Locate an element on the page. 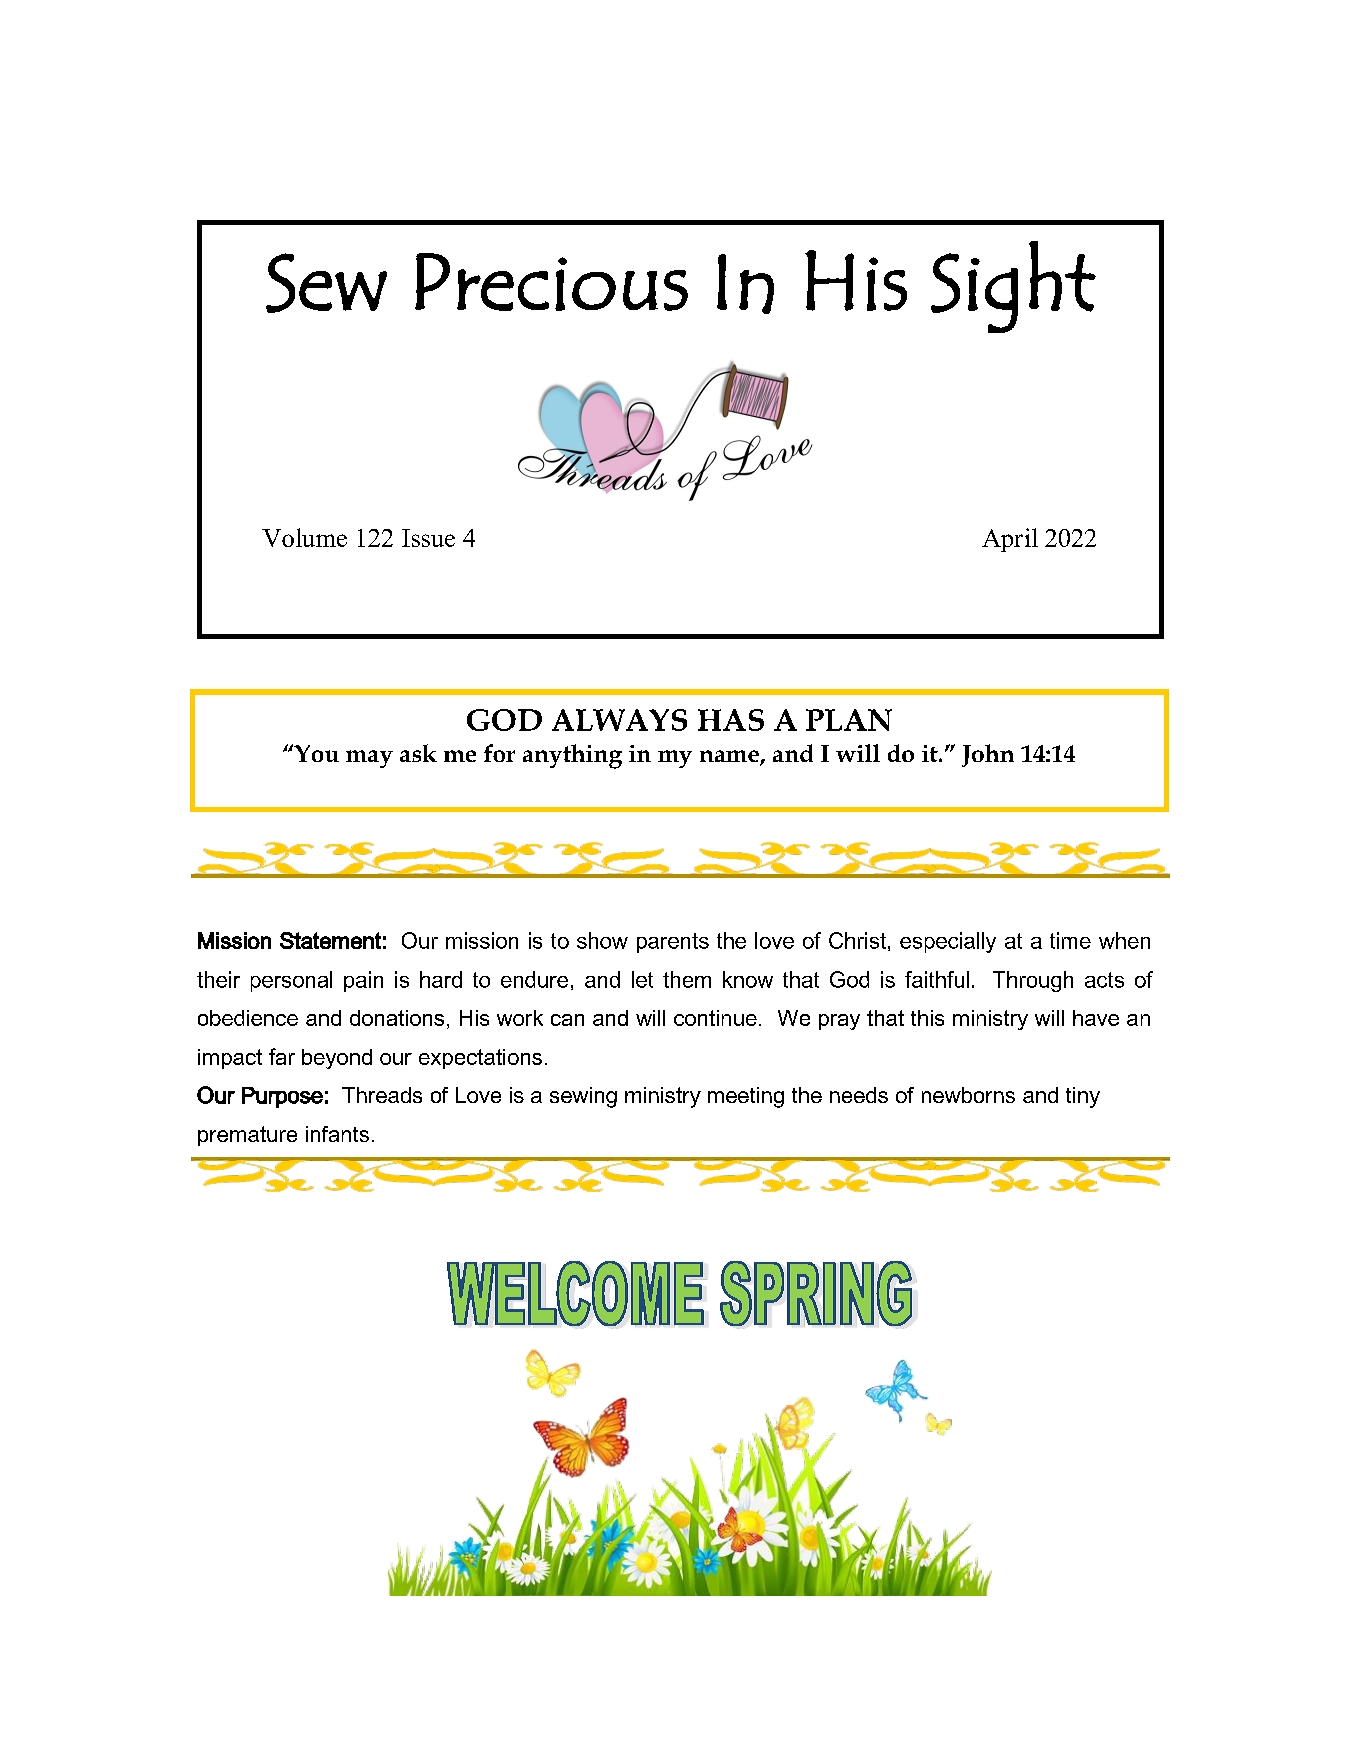  Statement is located at coordinates (330, 940).
